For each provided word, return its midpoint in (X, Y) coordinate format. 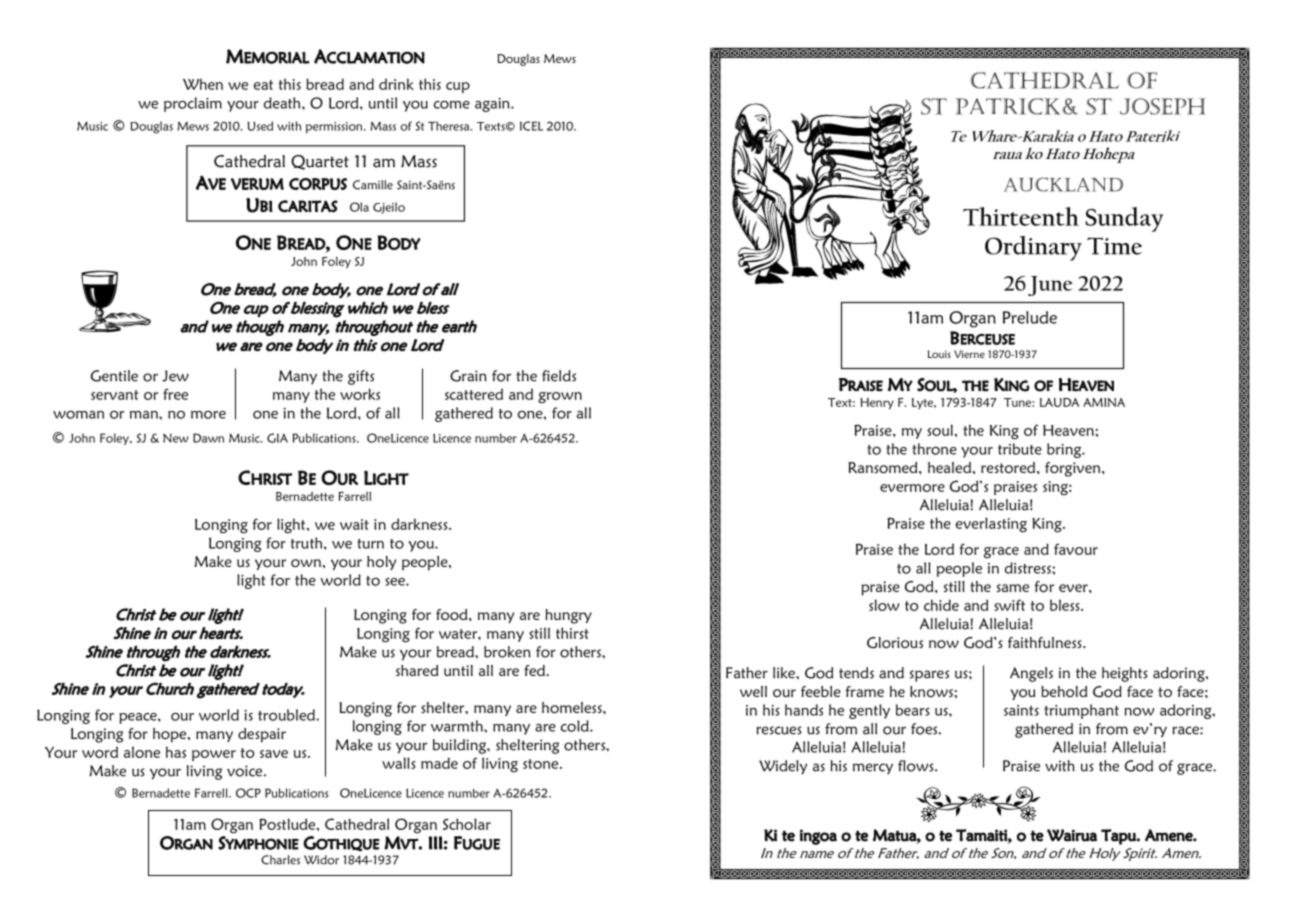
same (1013, 588)
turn (370, 544)
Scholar (467, 824)
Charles (280, 860)
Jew (175, 376)
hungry (568, 616)
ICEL (531, 126)
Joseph (1162, 106)
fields (559, 376)
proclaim (193, 104)
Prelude (1030, 317)
